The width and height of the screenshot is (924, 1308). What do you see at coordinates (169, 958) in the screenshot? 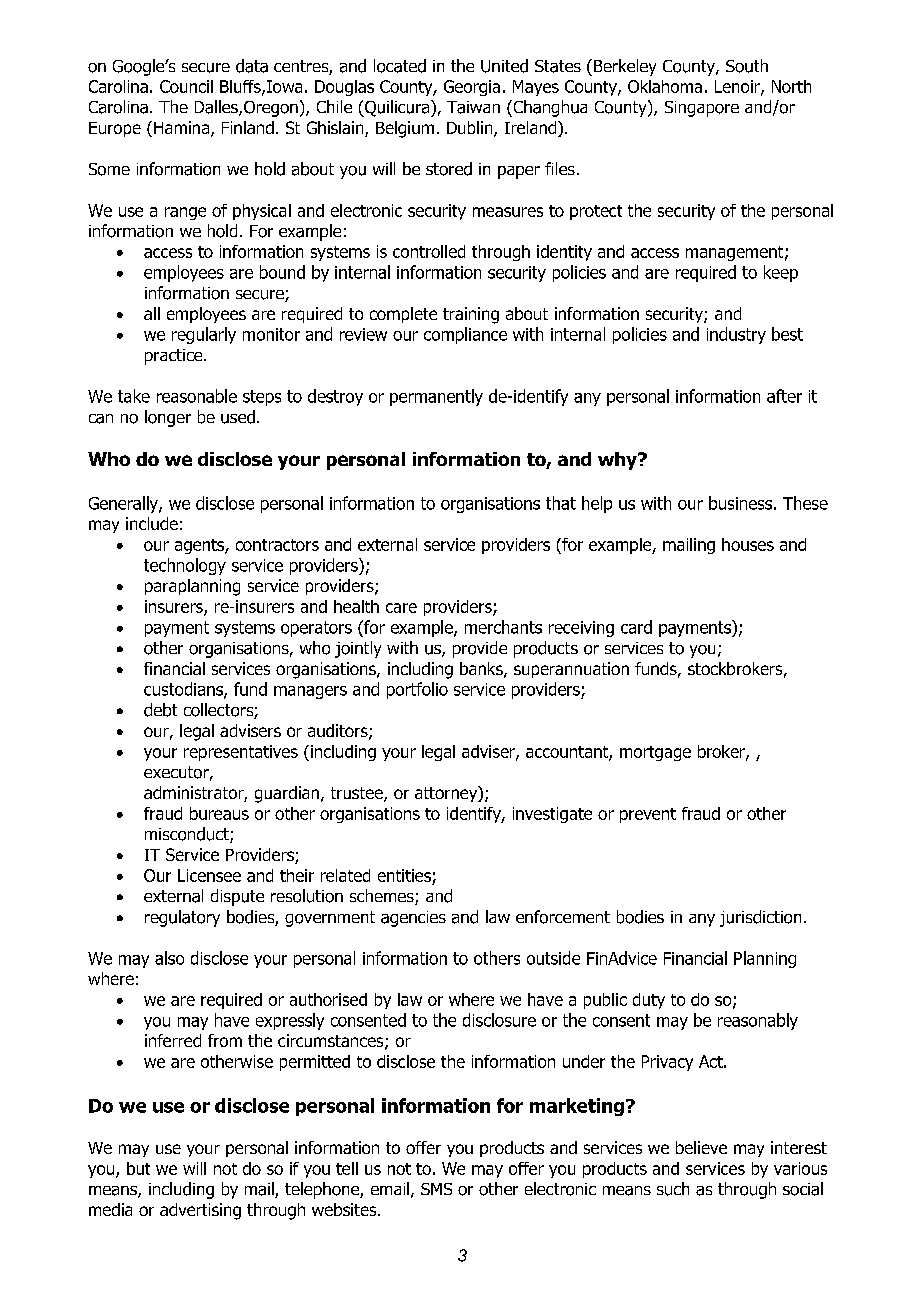
I see `also` at bounding box center [169, 958].
